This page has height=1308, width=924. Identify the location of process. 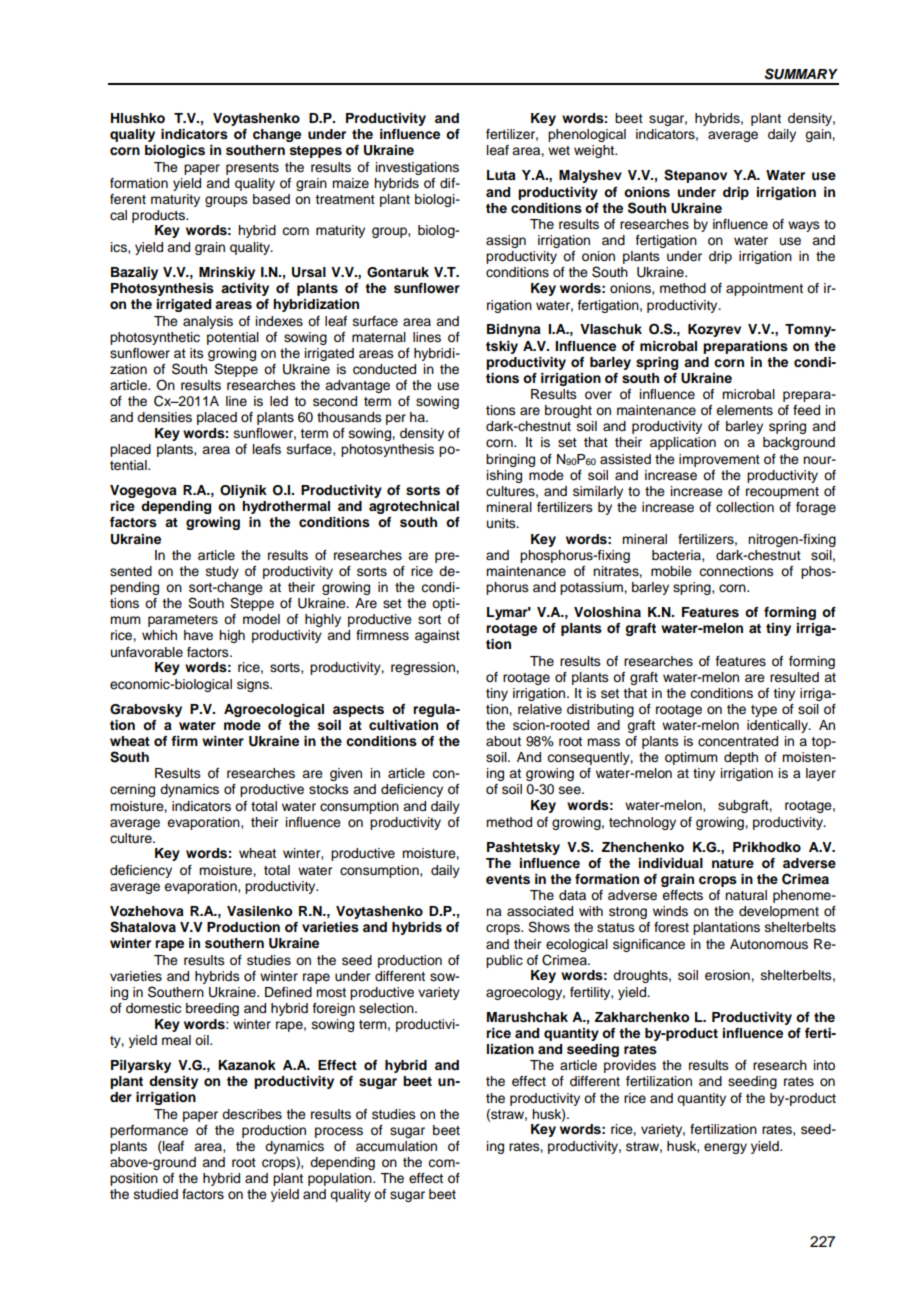
(339, 1132).
